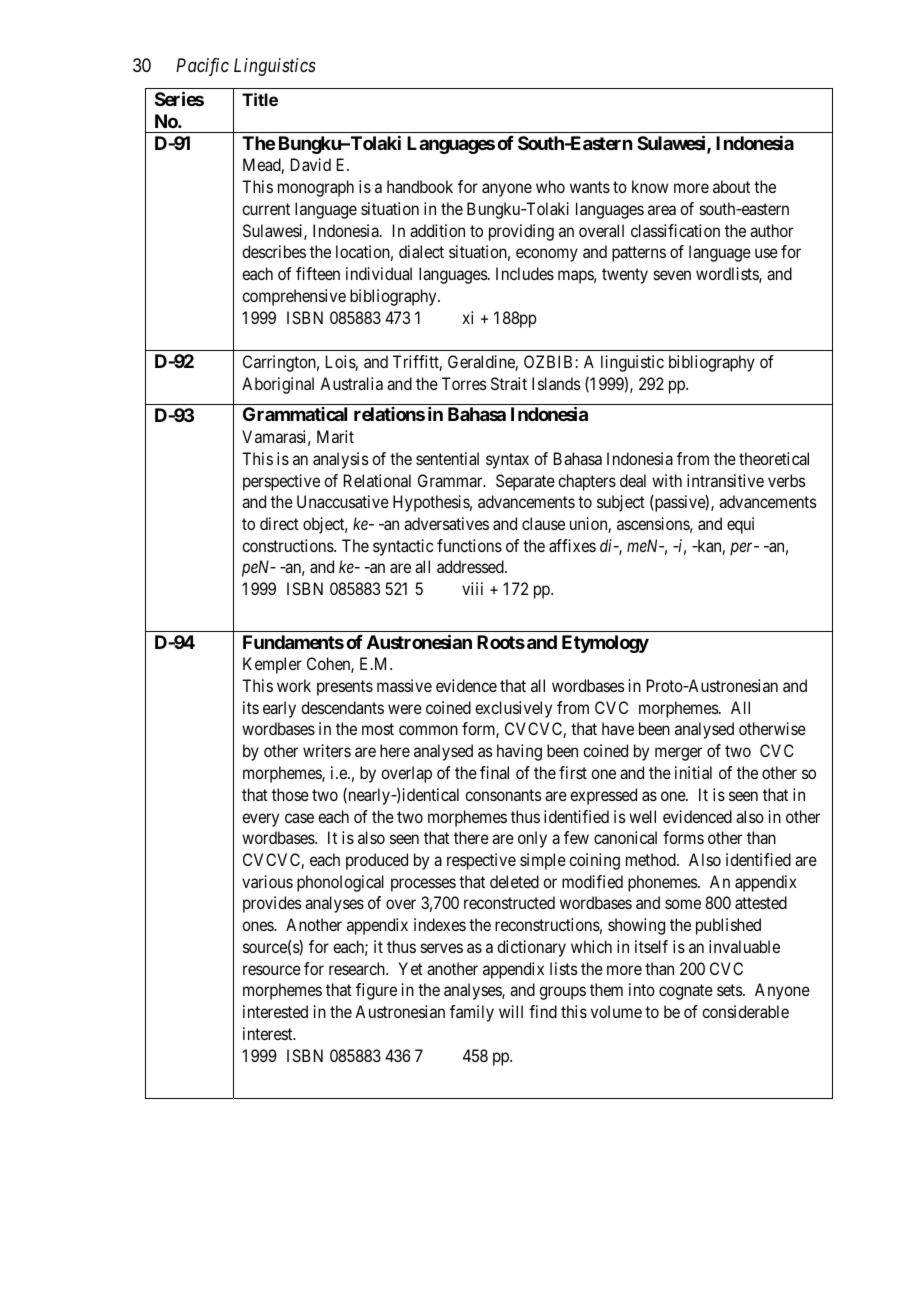 The width and height of the document is (924, 1308). What do you see at coordinates (774, 458) in the document?
I see `theoretical` at bounding box center [774, 458].
